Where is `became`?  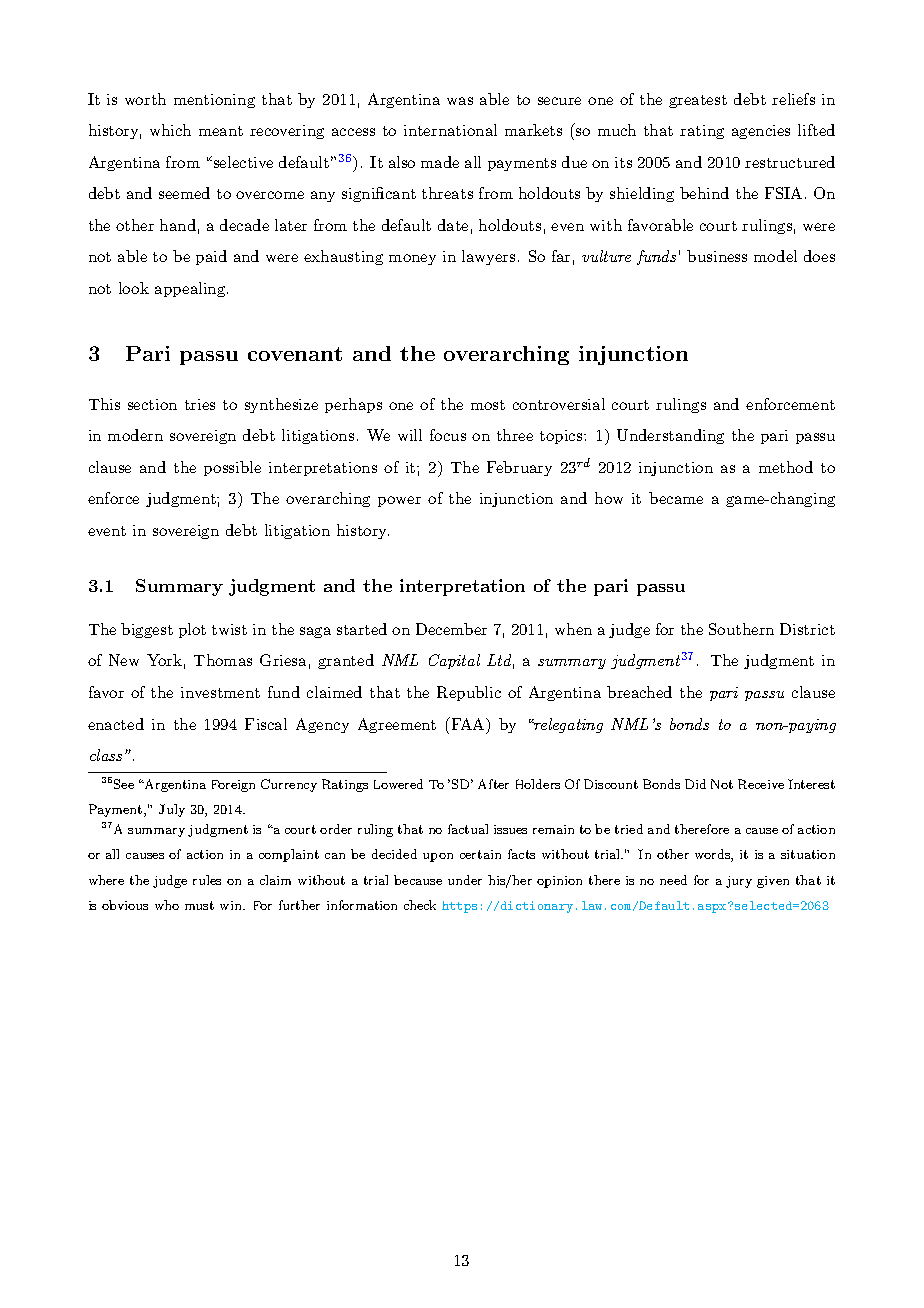 became is located at coordinates (676, 498).
